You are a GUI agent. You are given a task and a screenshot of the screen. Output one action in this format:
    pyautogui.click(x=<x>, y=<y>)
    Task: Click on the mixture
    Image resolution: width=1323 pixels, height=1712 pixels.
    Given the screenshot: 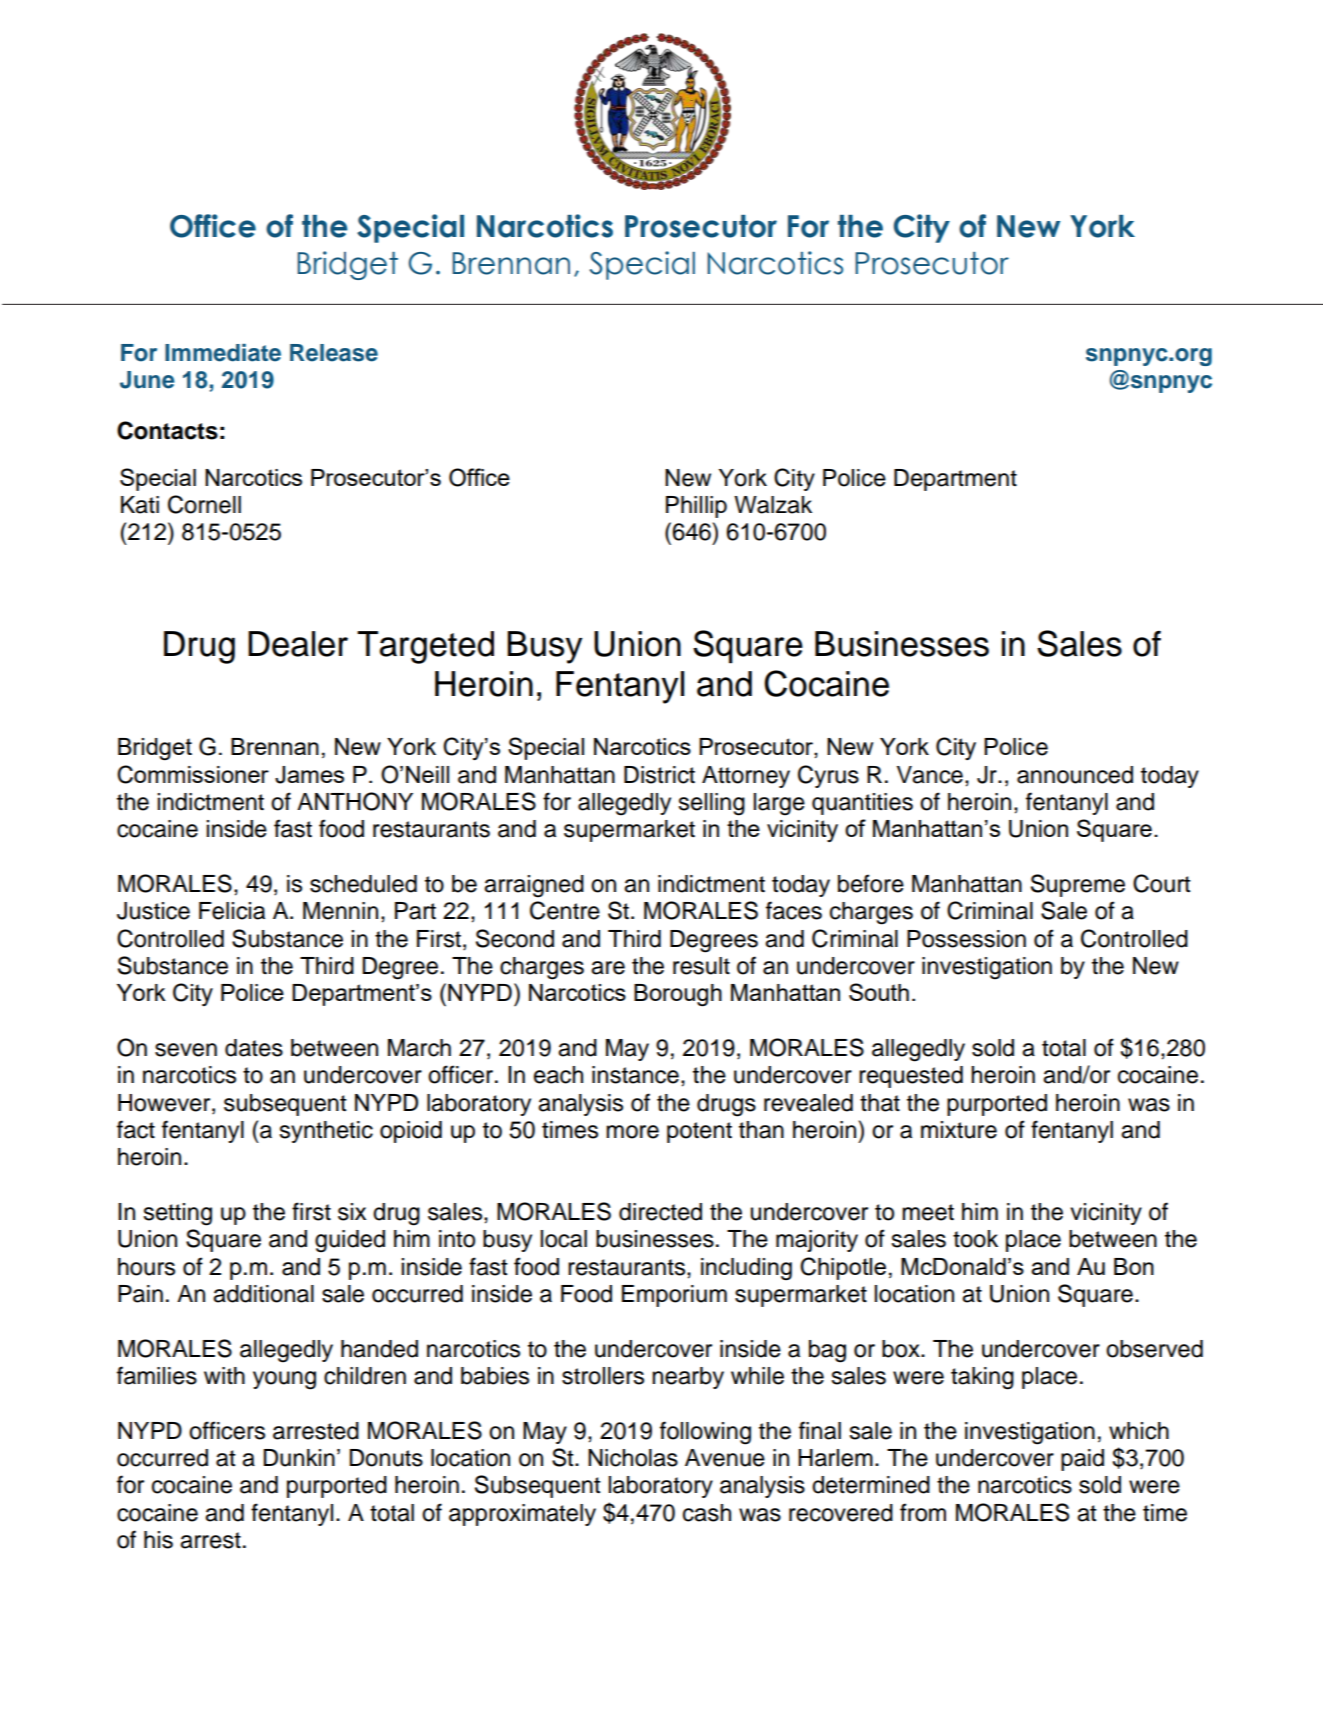 What is the action you would take?
    pyautogui.click(x=959, y=1130)
